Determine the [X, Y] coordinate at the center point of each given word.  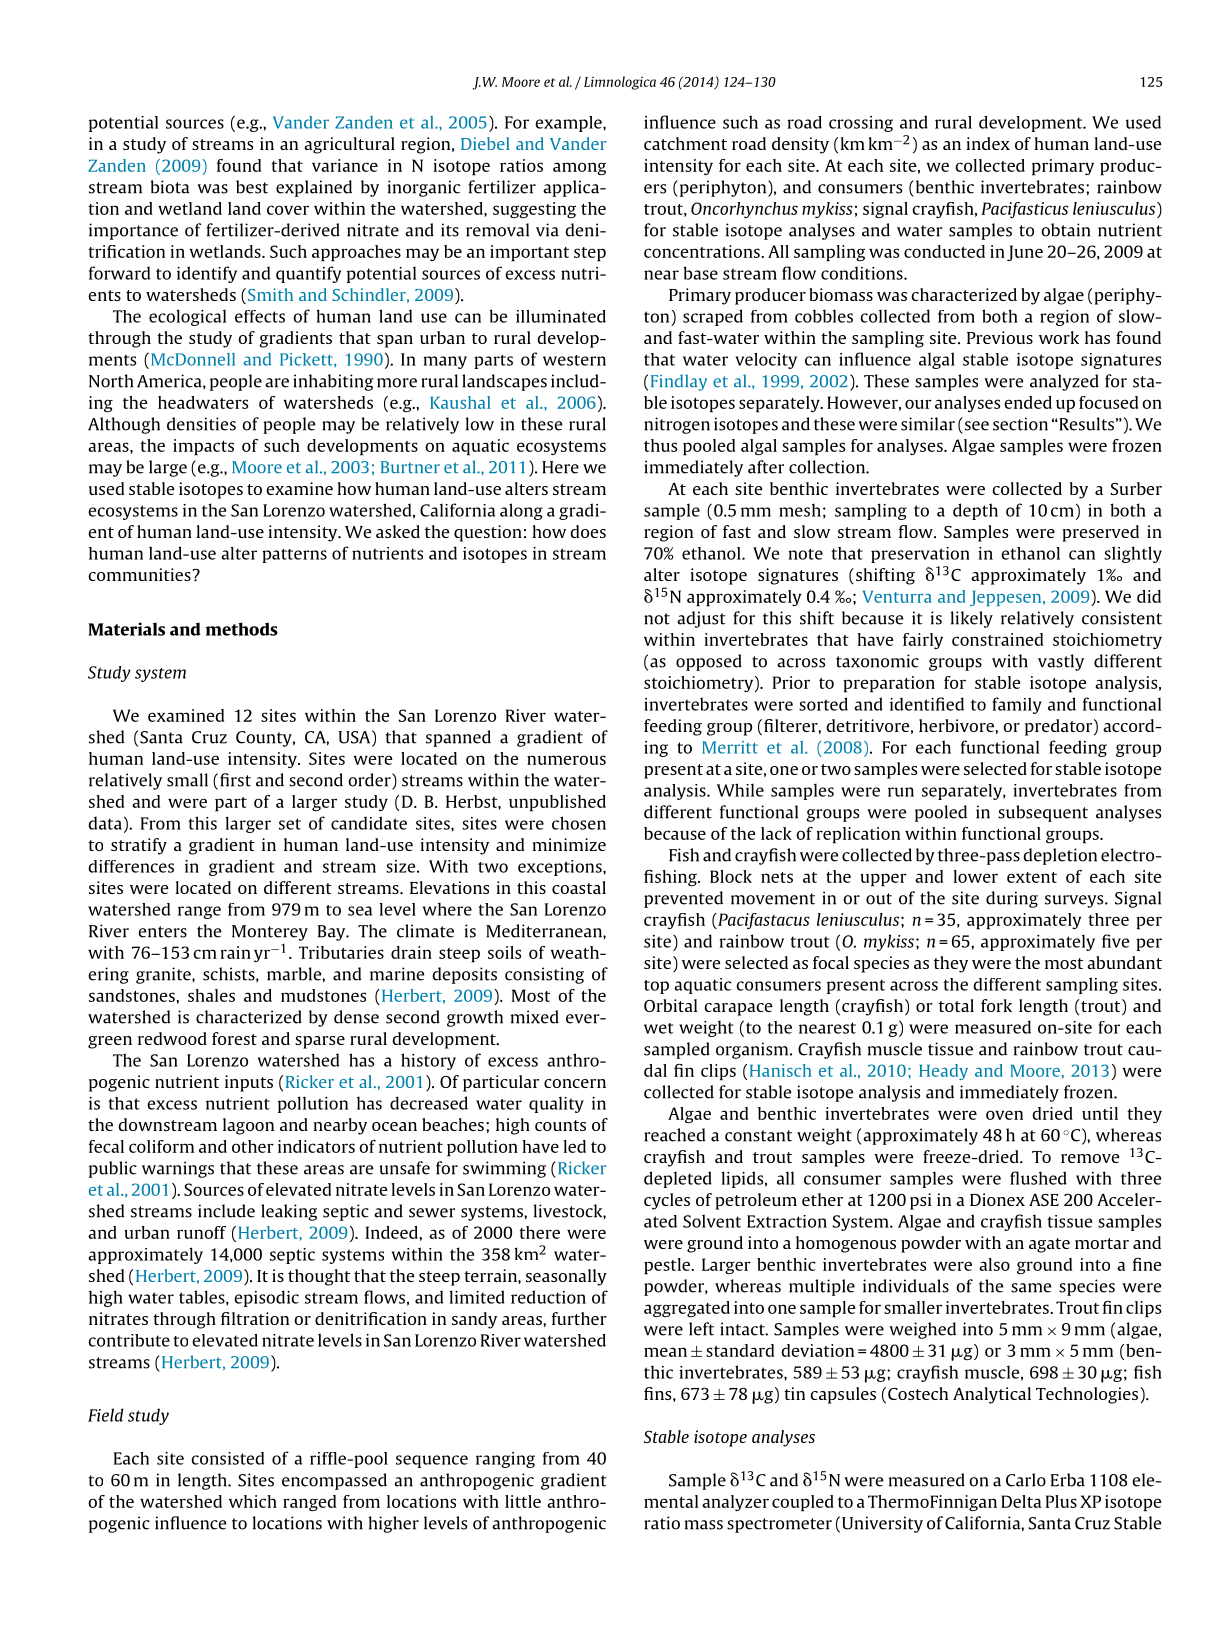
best [252, 187]
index [988, 143]
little [523, 1501]
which [253, 1501]
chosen [579, 823]
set [290, 824]
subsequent [1043, 813]
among [579, 168]
